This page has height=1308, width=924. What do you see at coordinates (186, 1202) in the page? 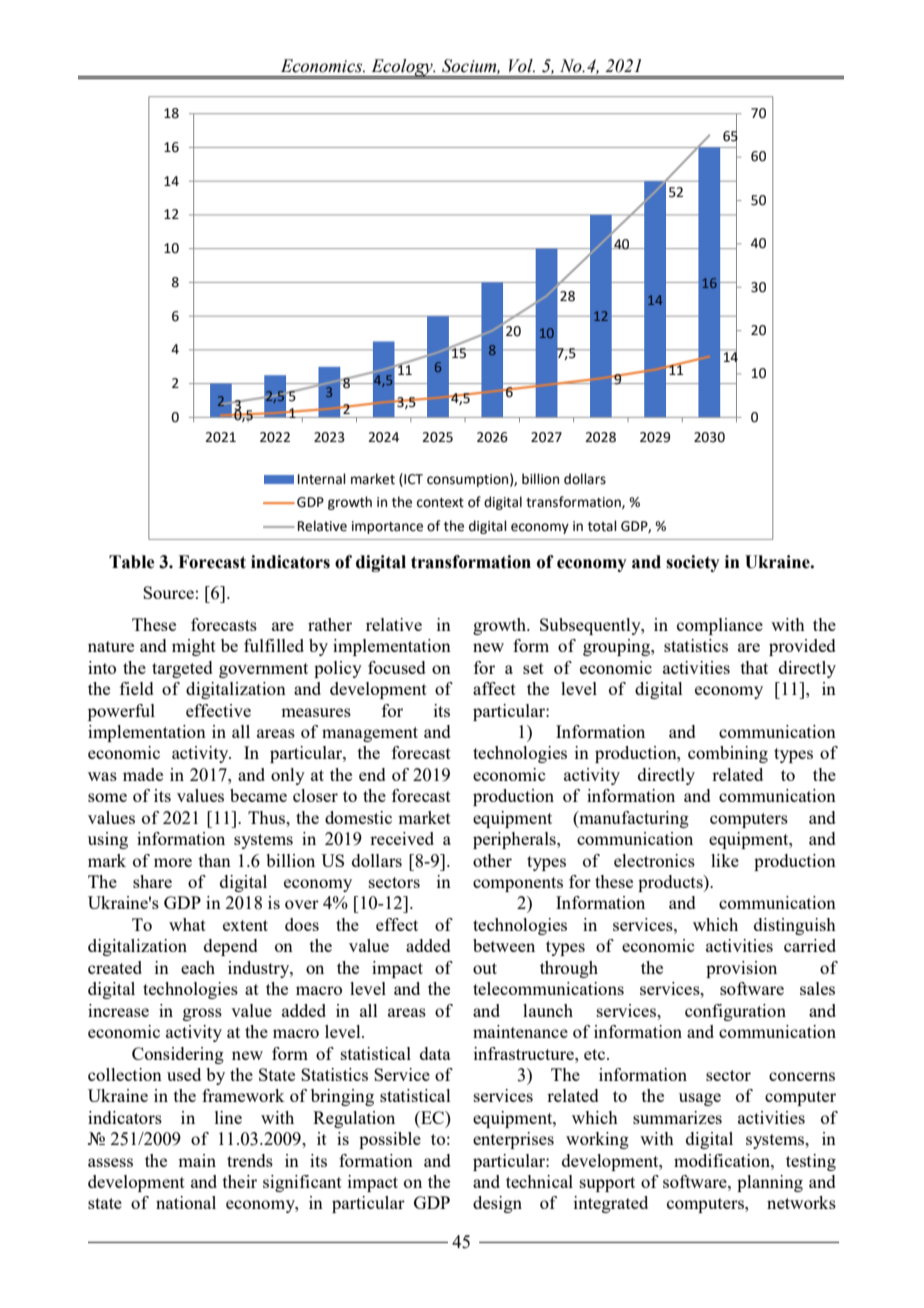
I see `national` at bounding box center [186, 1202].
